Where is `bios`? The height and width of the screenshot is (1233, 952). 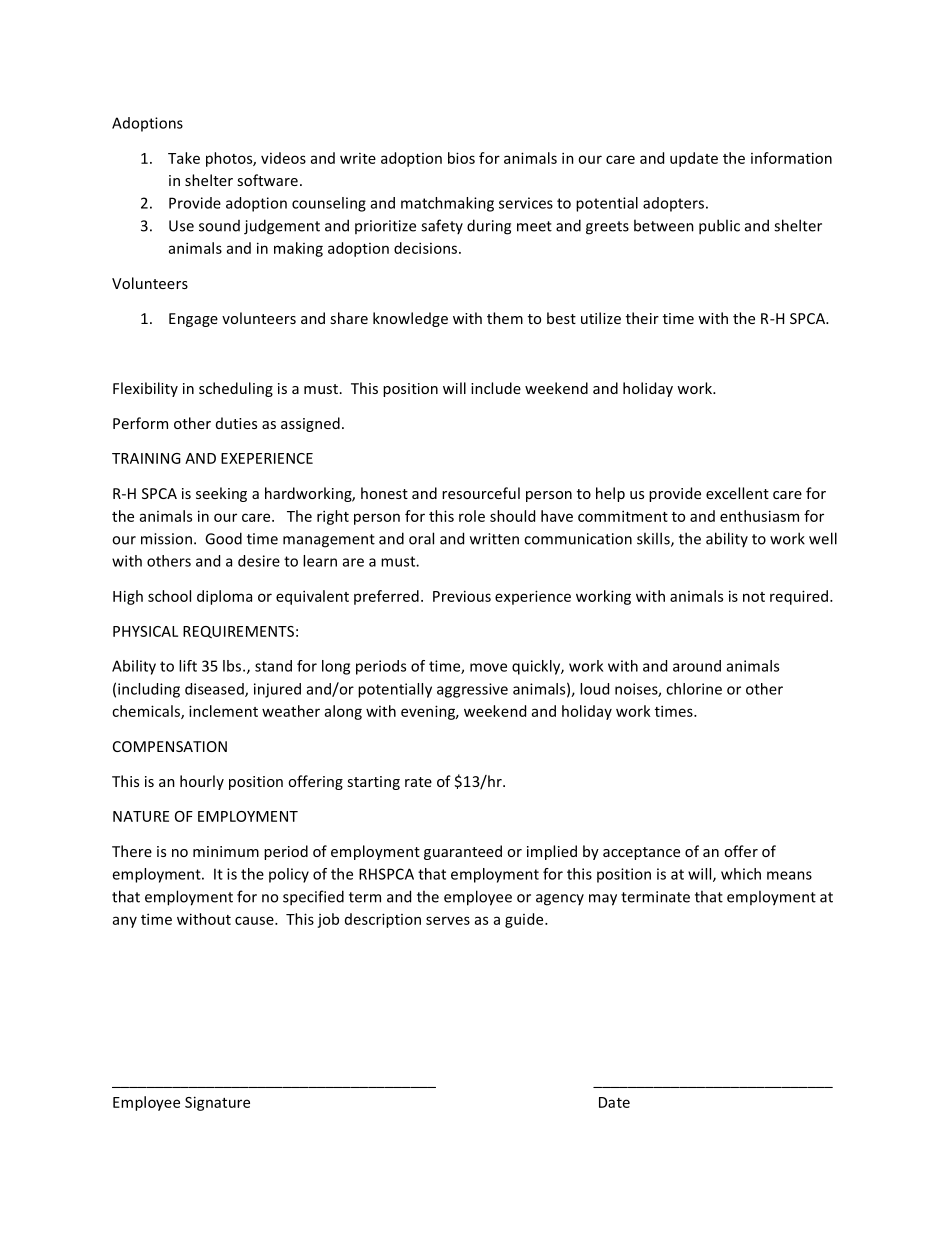
bios is located at coordinates (461, 158).
